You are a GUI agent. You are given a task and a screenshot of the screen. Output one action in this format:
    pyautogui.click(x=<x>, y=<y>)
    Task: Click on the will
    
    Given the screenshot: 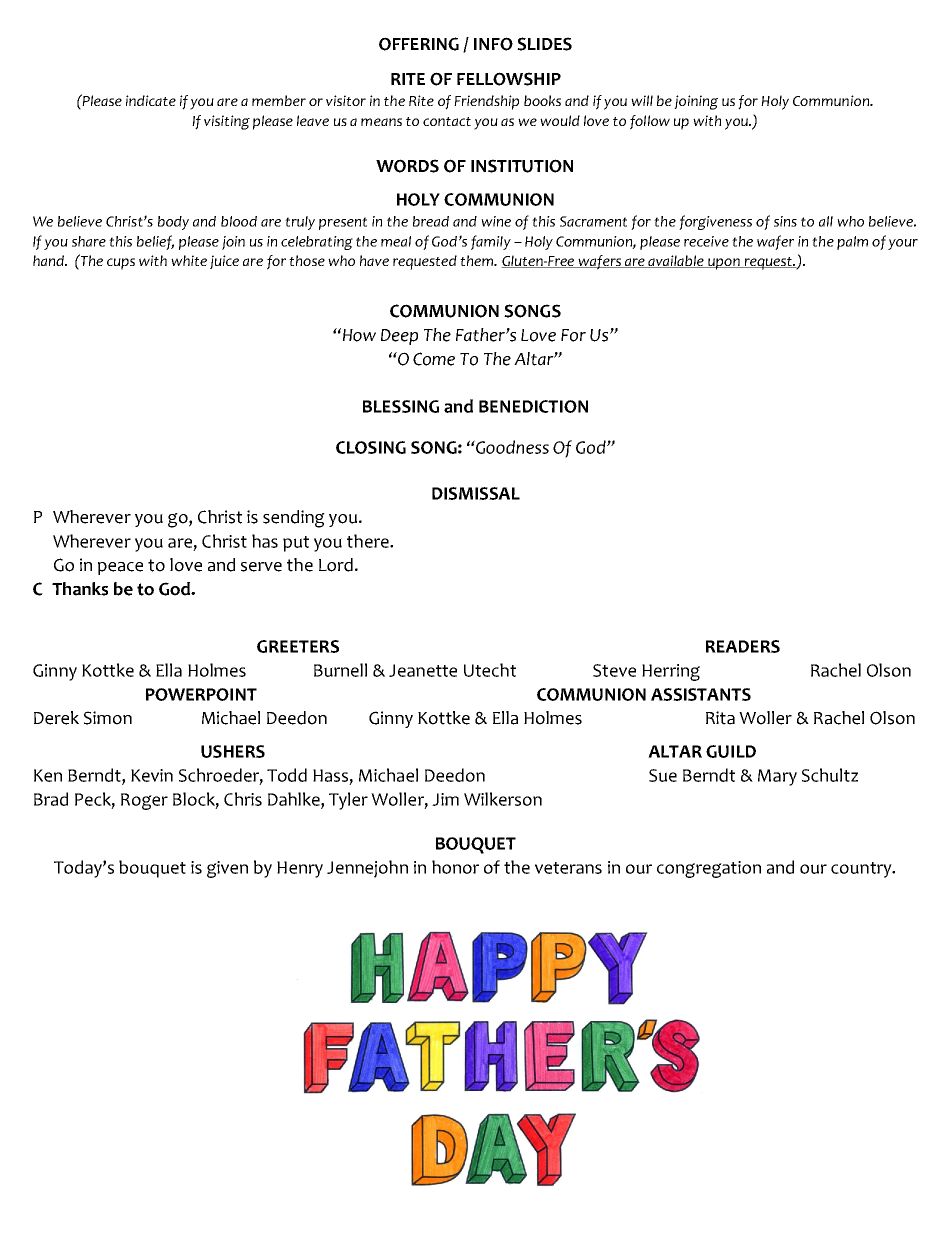 What is the action you would take?
    pyautogui.click(x=642, y=100)
